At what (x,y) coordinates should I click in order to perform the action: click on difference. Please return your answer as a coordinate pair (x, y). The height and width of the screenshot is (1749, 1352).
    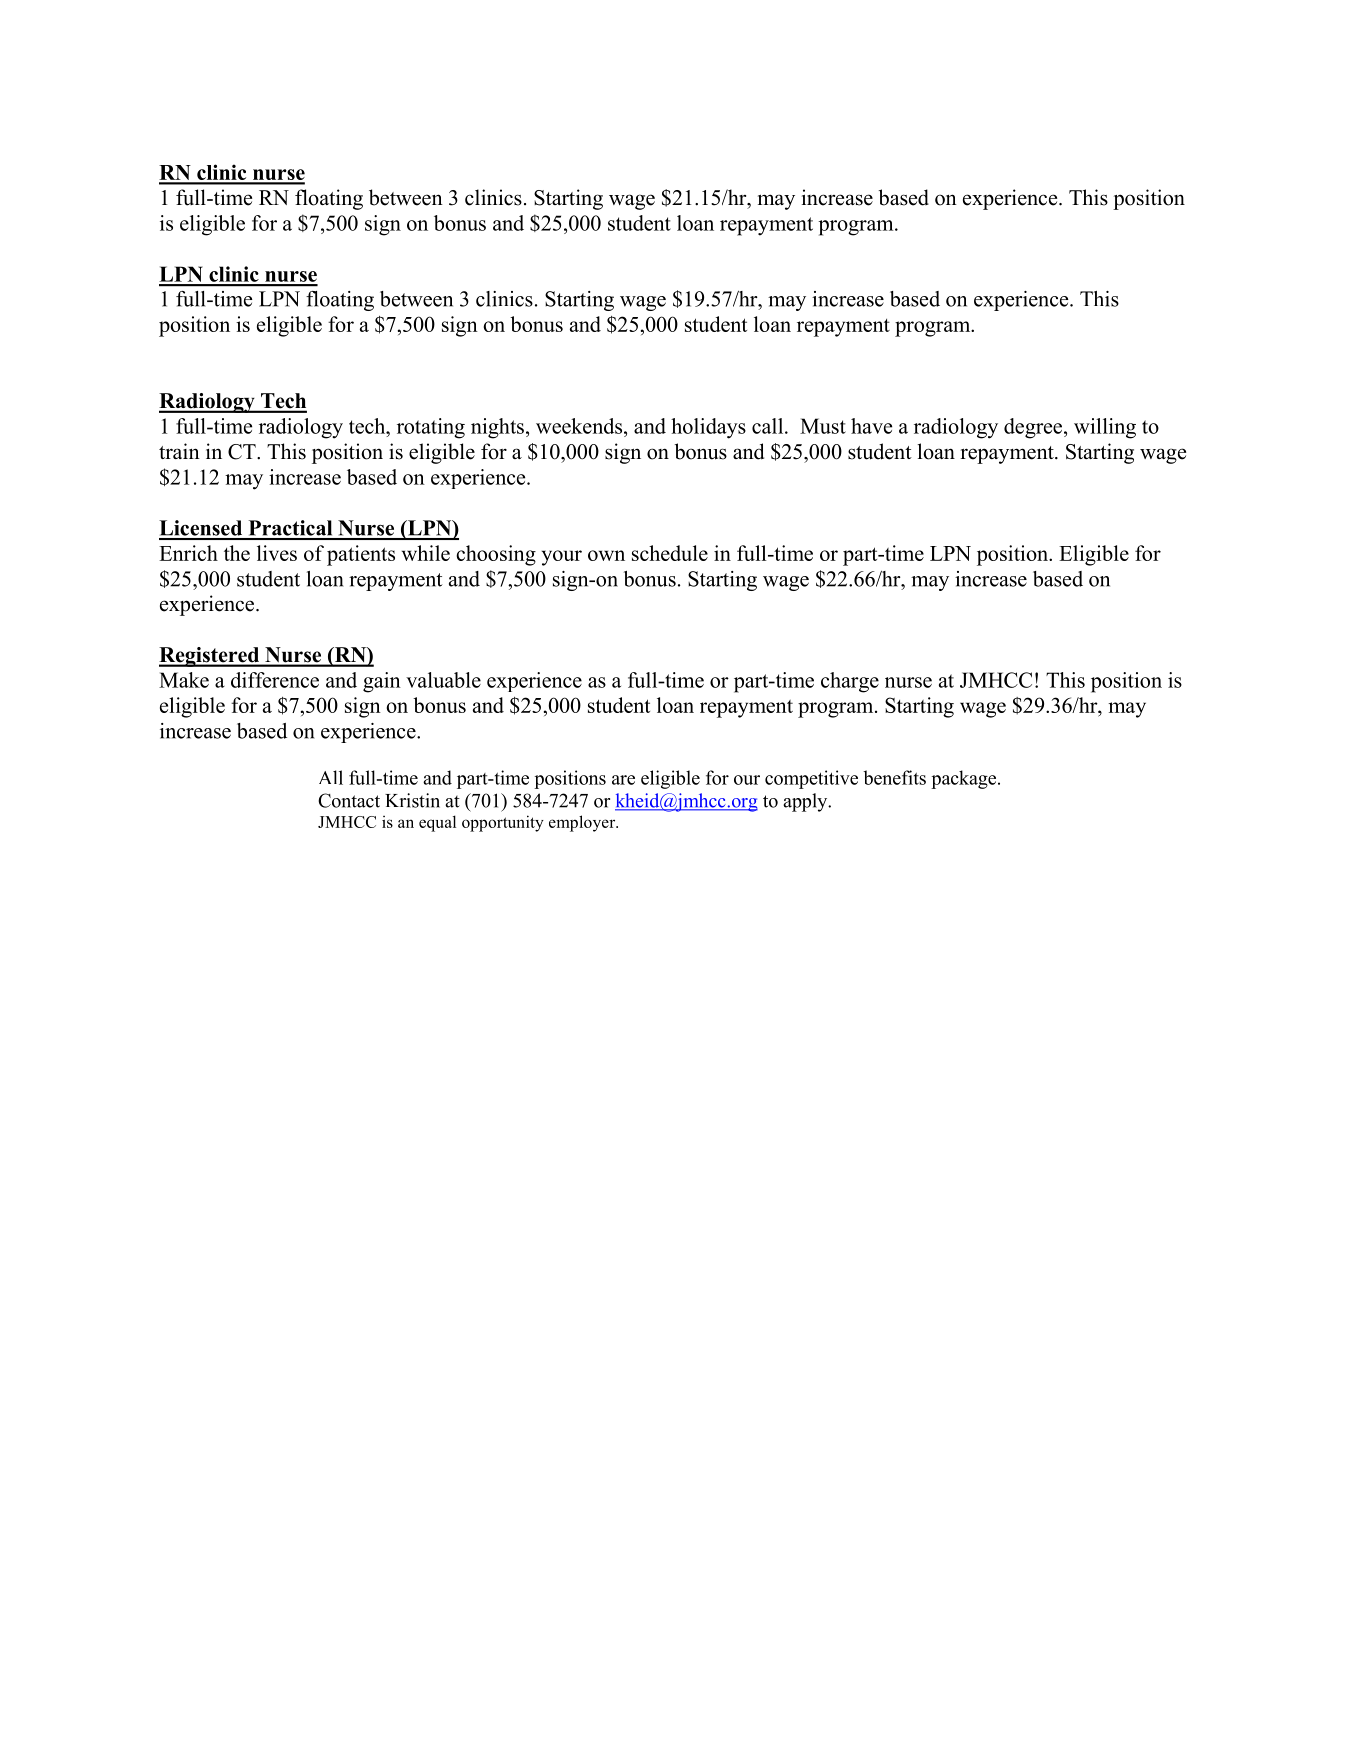
    Looking at the image, I should click on (275, 680).
